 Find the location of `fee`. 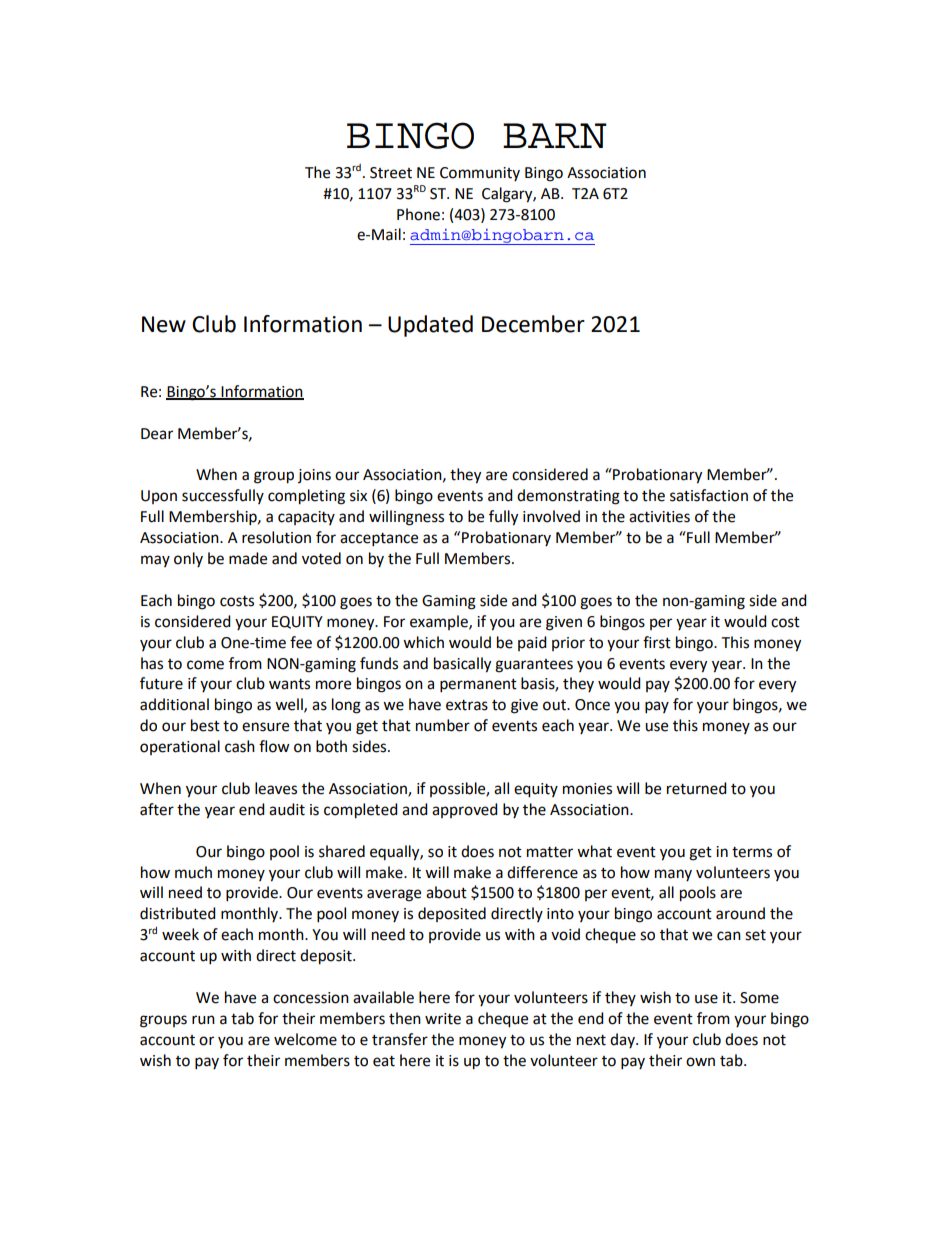

fee is located at coordinates (301, 642).
